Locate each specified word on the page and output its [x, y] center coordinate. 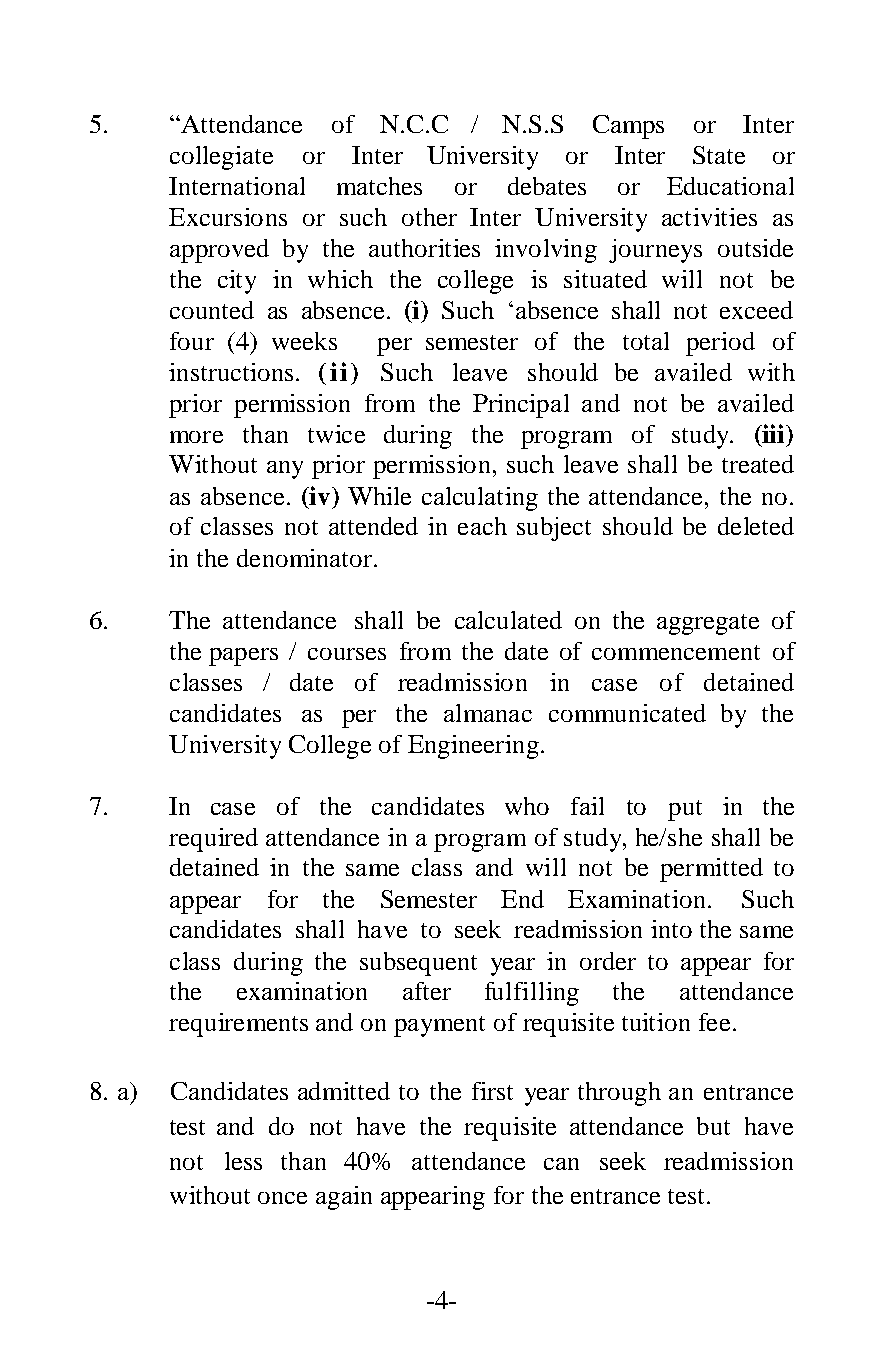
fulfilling [532, 994]
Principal [521, 406]
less [243, 1161]
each [482, 526]
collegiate [221, 158]
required [213, 840]
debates [547, 186]
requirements [238, 1025]
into [671, 929]
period [720, 344]
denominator [306, 558]
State [719, 155]
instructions [231, 372]
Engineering [473, 747]
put [685, 810]
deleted [756, 526]
